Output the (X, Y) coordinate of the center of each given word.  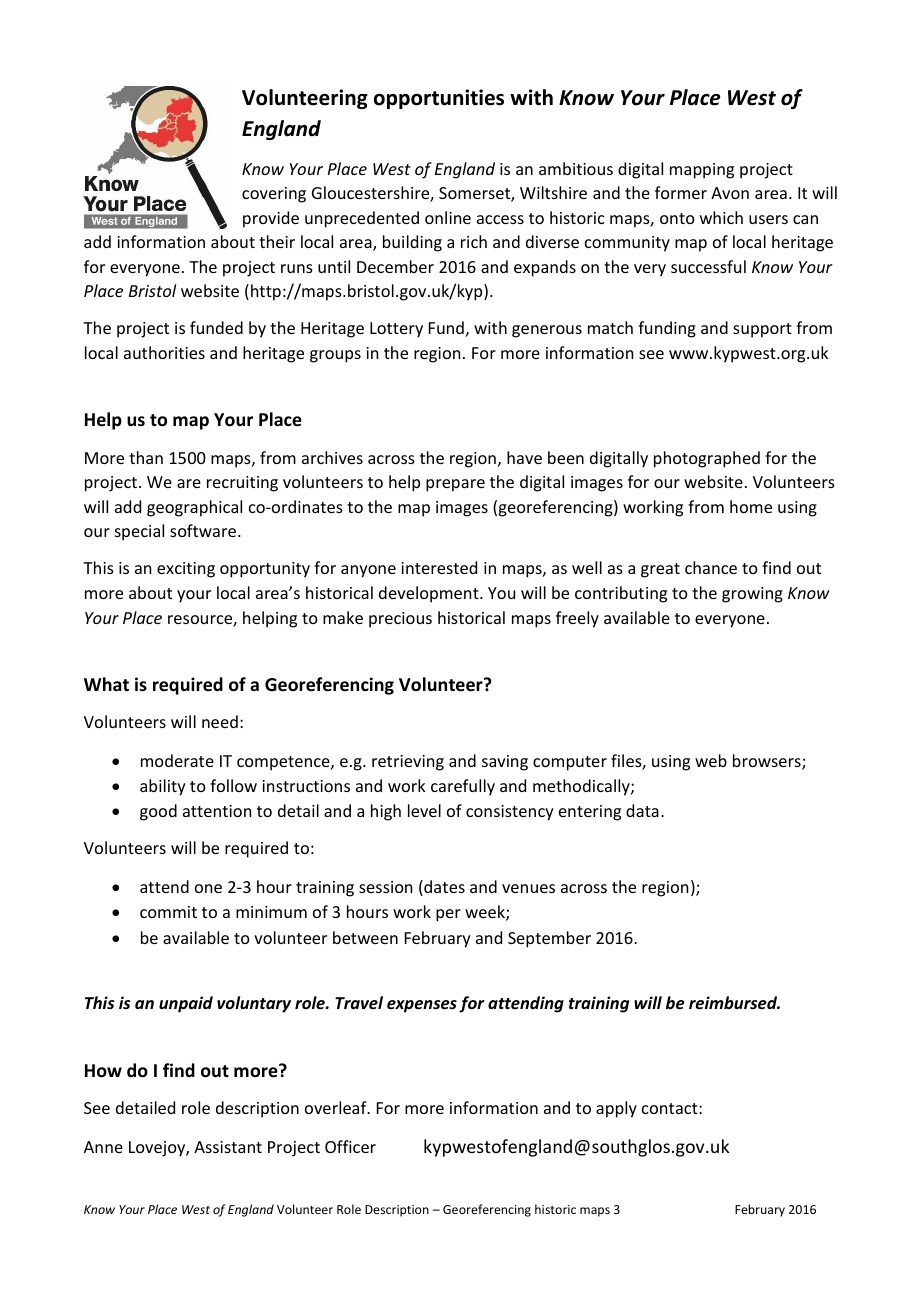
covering (274, 195)
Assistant (228, 1147)
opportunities (439, 99)
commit (168, 912)
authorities (164, 352)
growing (752, 595)
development (430, 594)
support (762, 330)
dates (443, 888)
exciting (186, 570)
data (642, 810)
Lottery (396, 330)
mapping (702, 171)
